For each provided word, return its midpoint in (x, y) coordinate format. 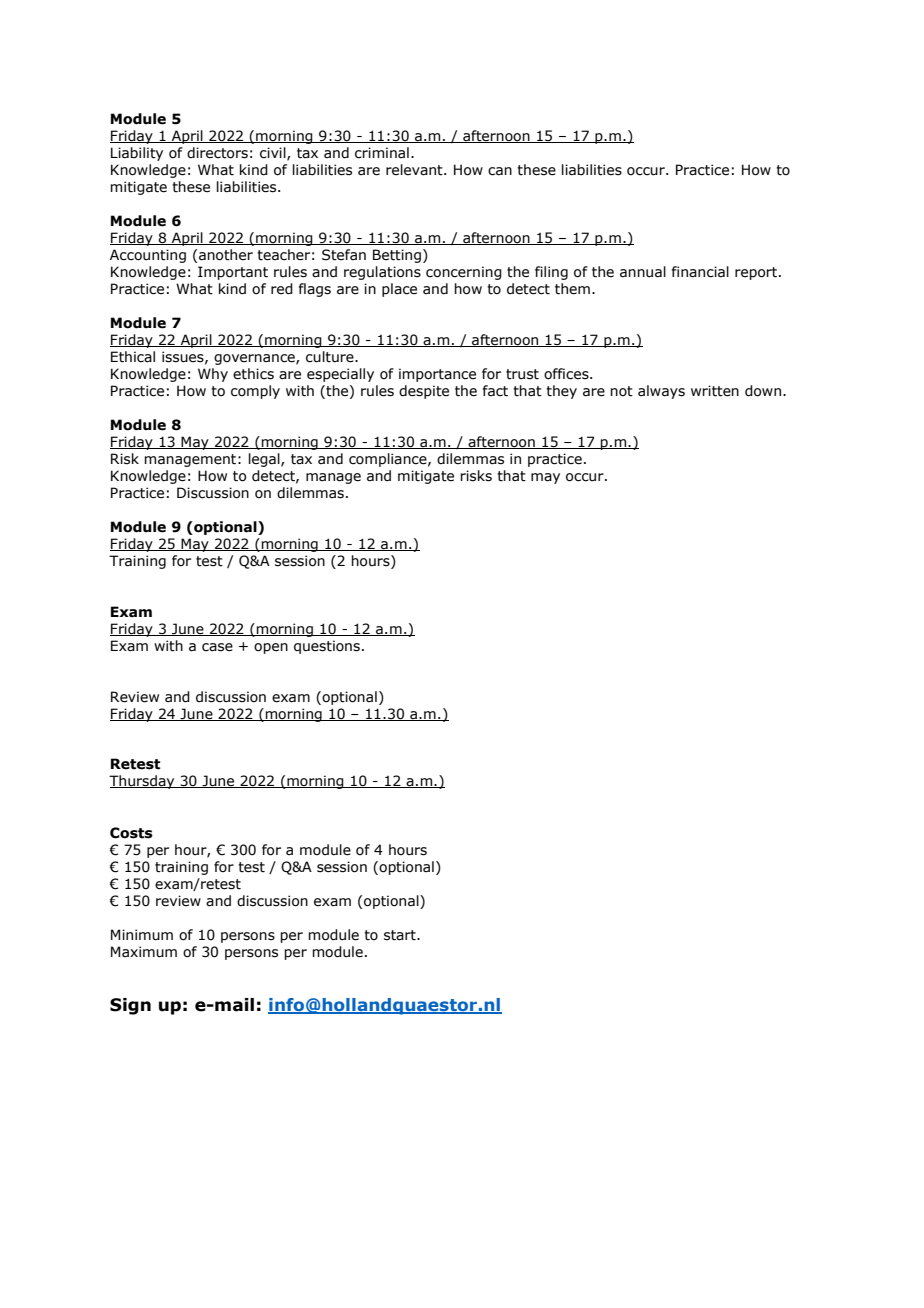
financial (700, 272)
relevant (415, 170)
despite (424, 392)
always (661, 392)
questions (327, 647)
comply (255, 392)
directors (217, 153)
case (217, 647)
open (271, 648)
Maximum (144, 952)
